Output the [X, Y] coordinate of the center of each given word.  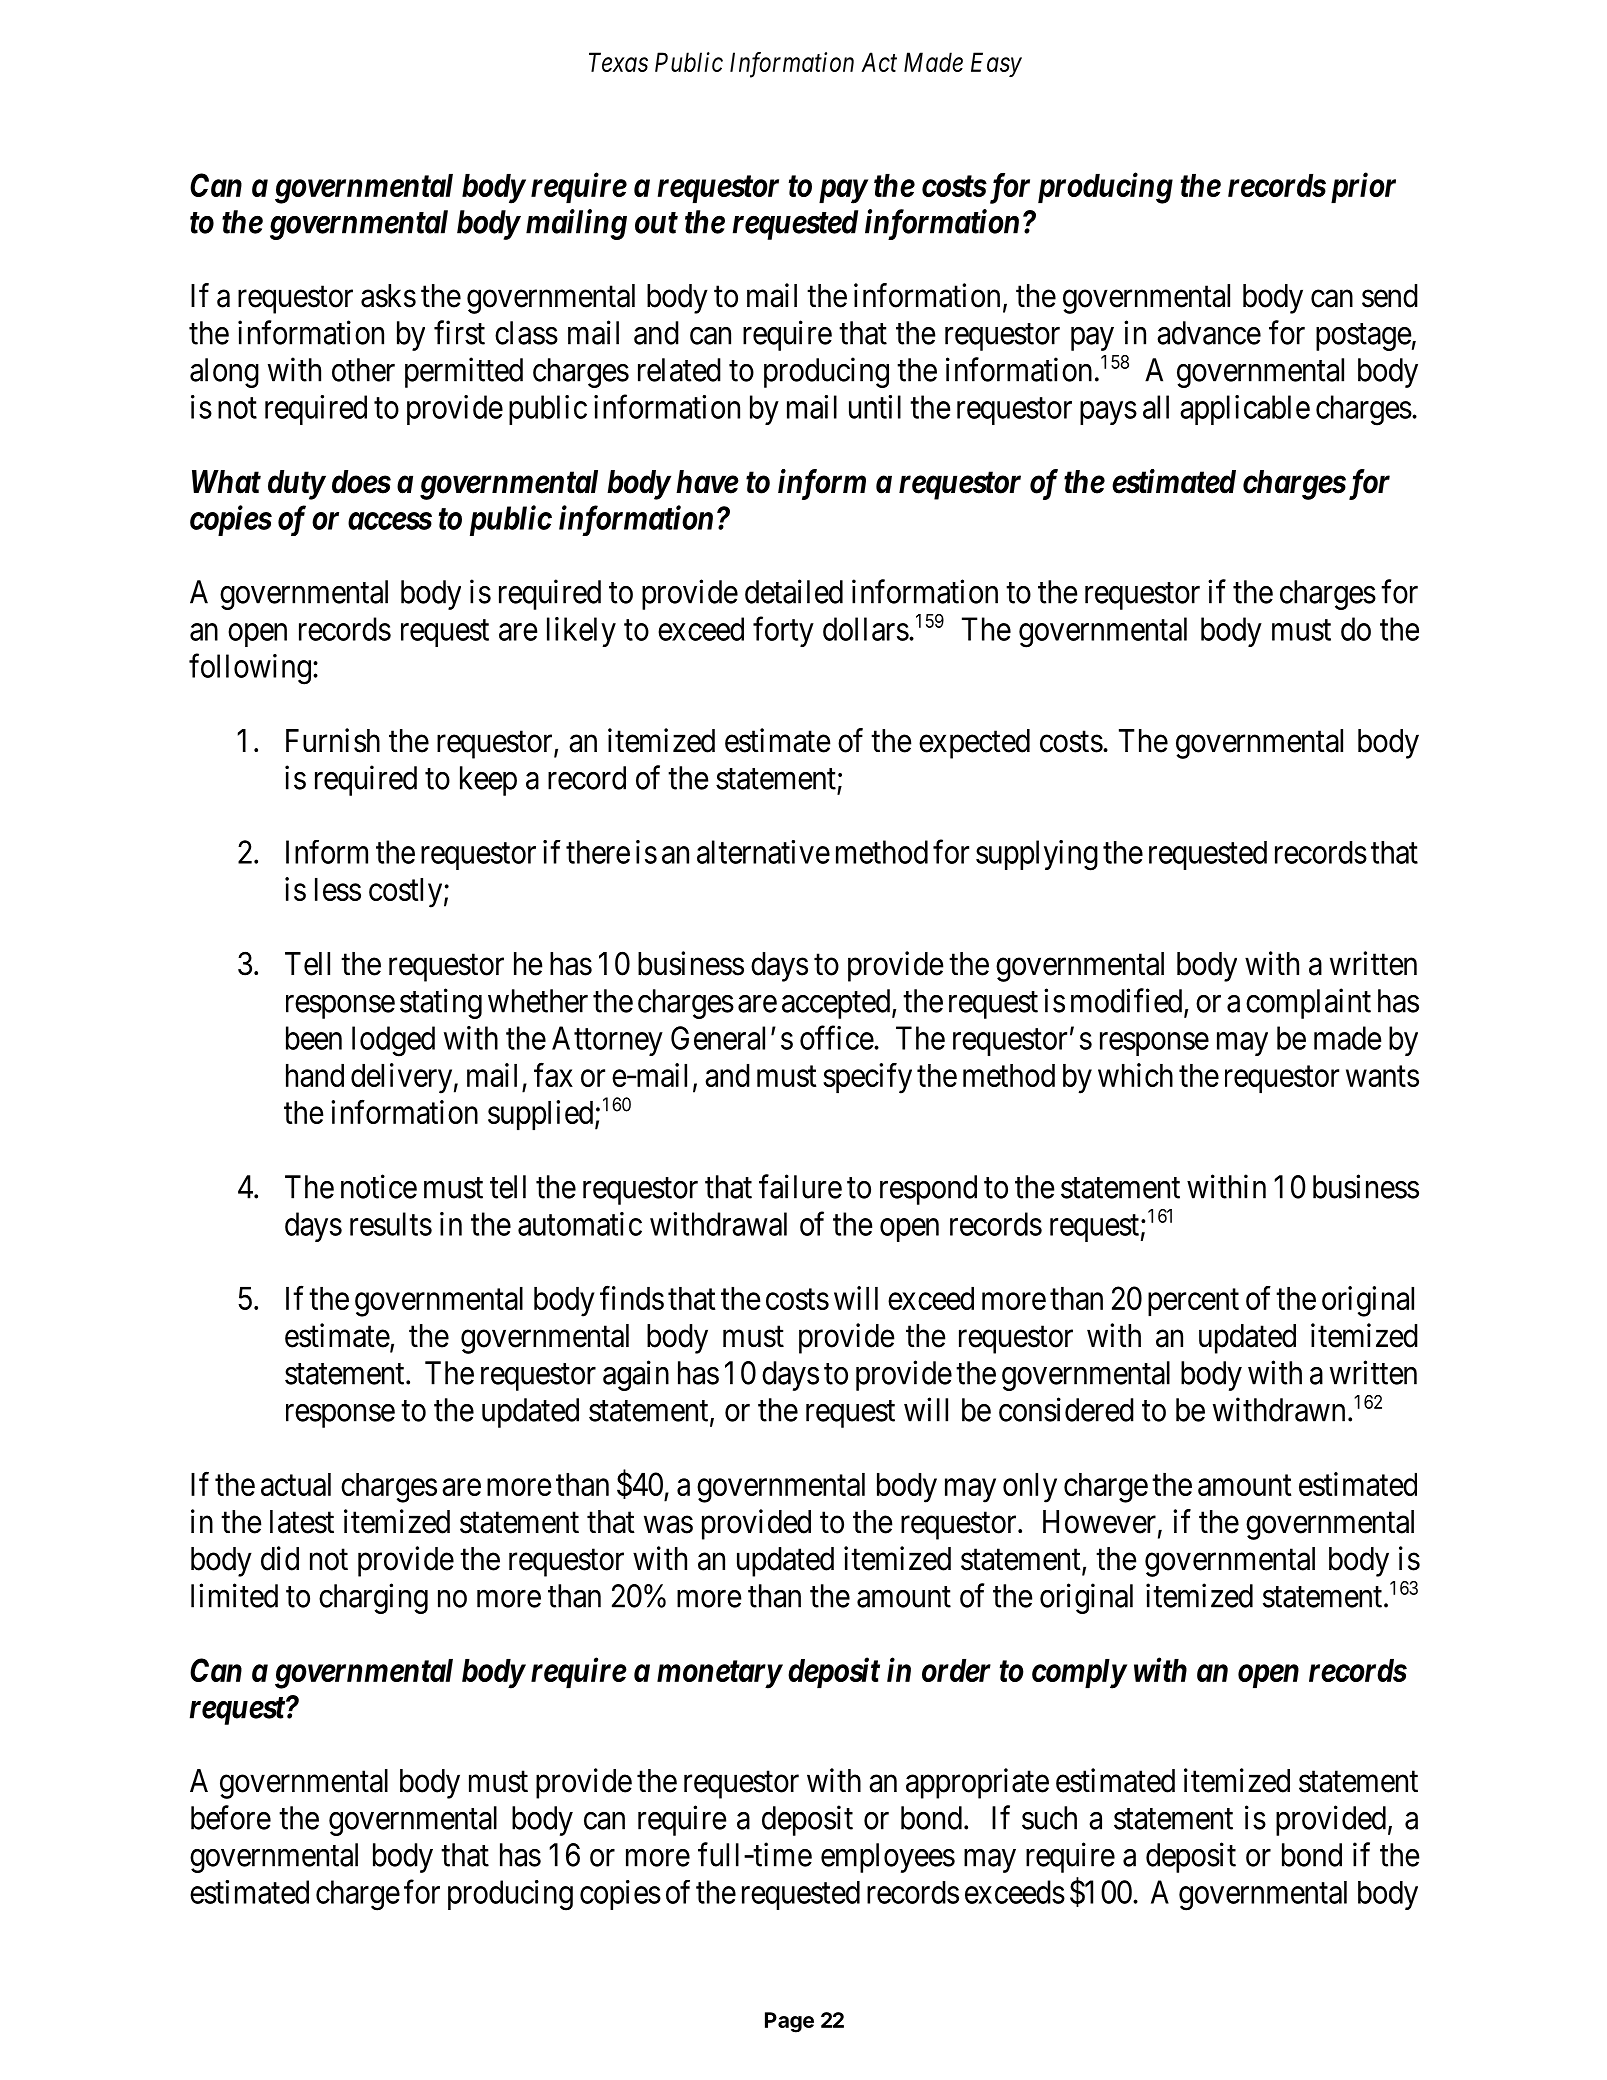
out [656, 223]
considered [1066, 1409]
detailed [794, 591]
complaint [1308, 1003]
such [1049, 1818]
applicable [1245, 410]
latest [302, 1522]
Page [789, 2022]
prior [1363, 188]
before [231, 1817]
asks [388, 296]
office [837, 1037]
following [250, 669]
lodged [393, 1041]
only [1030, 1488]
